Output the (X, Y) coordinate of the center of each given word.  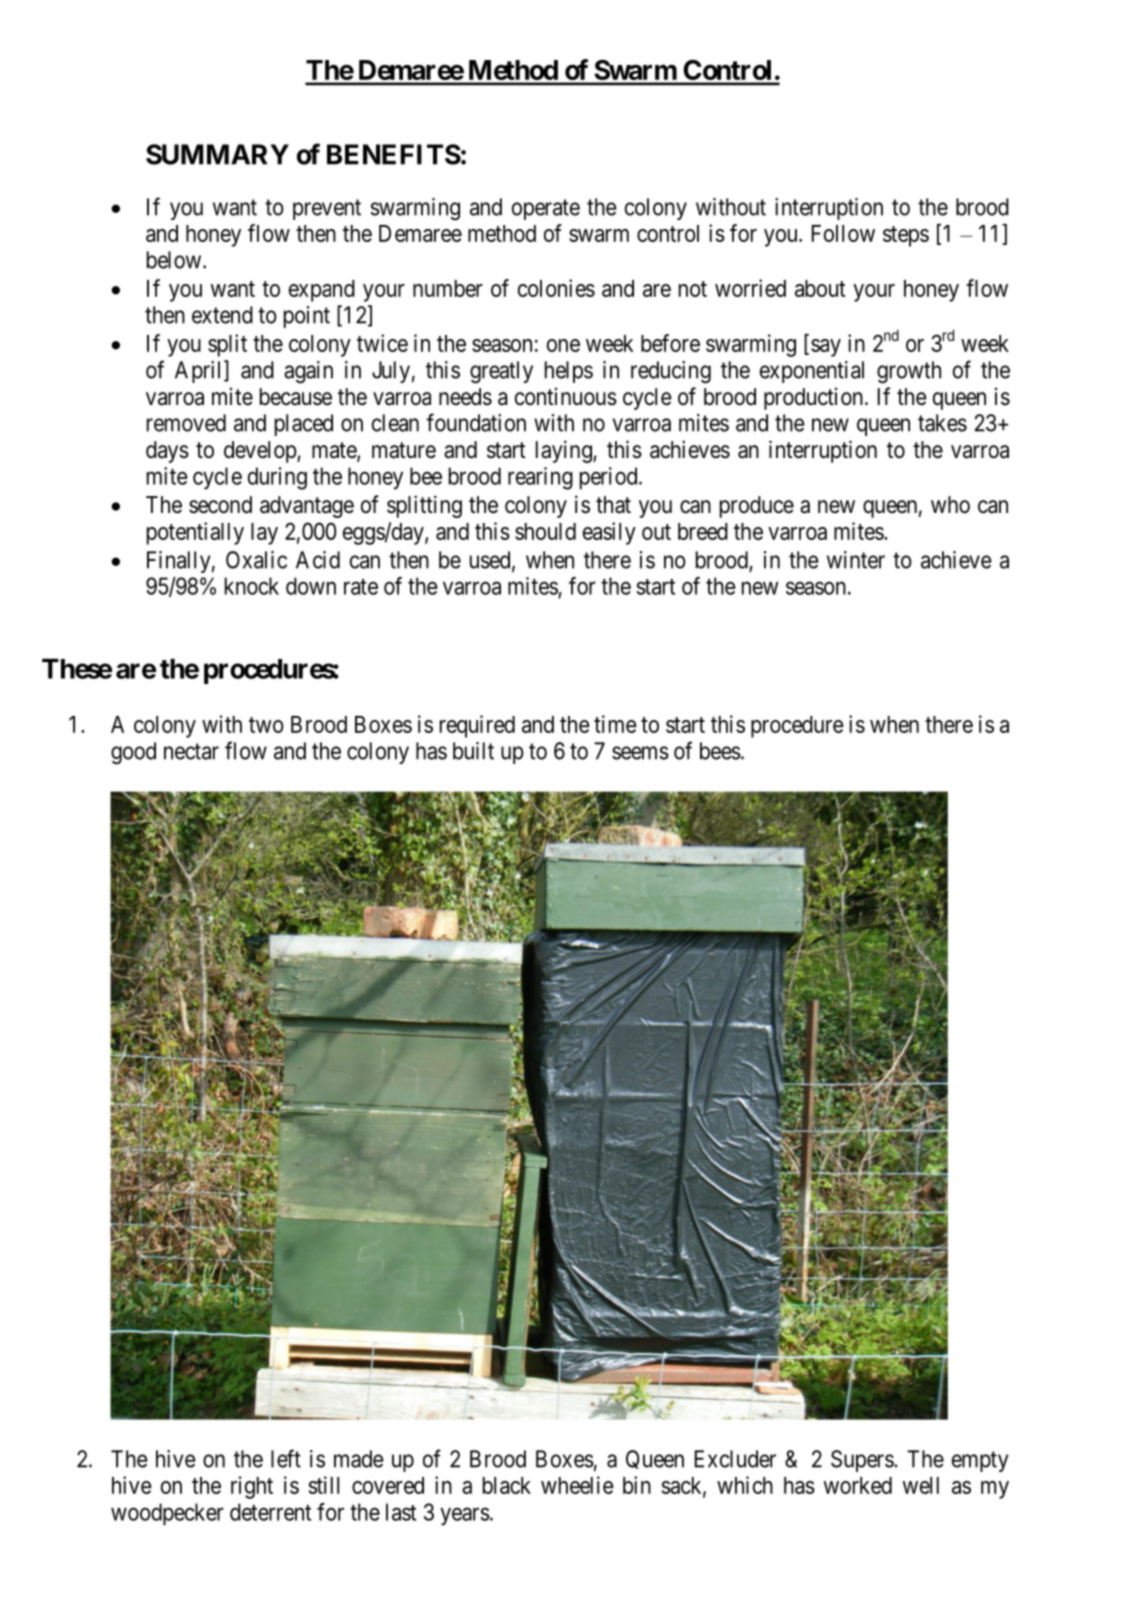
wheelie (577, 1485)
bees (720, 751)
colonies (556, 288)
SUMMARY (217, 154)
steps (906, 236)
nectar (191, 751)
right (252, 1487)
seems (640, 753)
